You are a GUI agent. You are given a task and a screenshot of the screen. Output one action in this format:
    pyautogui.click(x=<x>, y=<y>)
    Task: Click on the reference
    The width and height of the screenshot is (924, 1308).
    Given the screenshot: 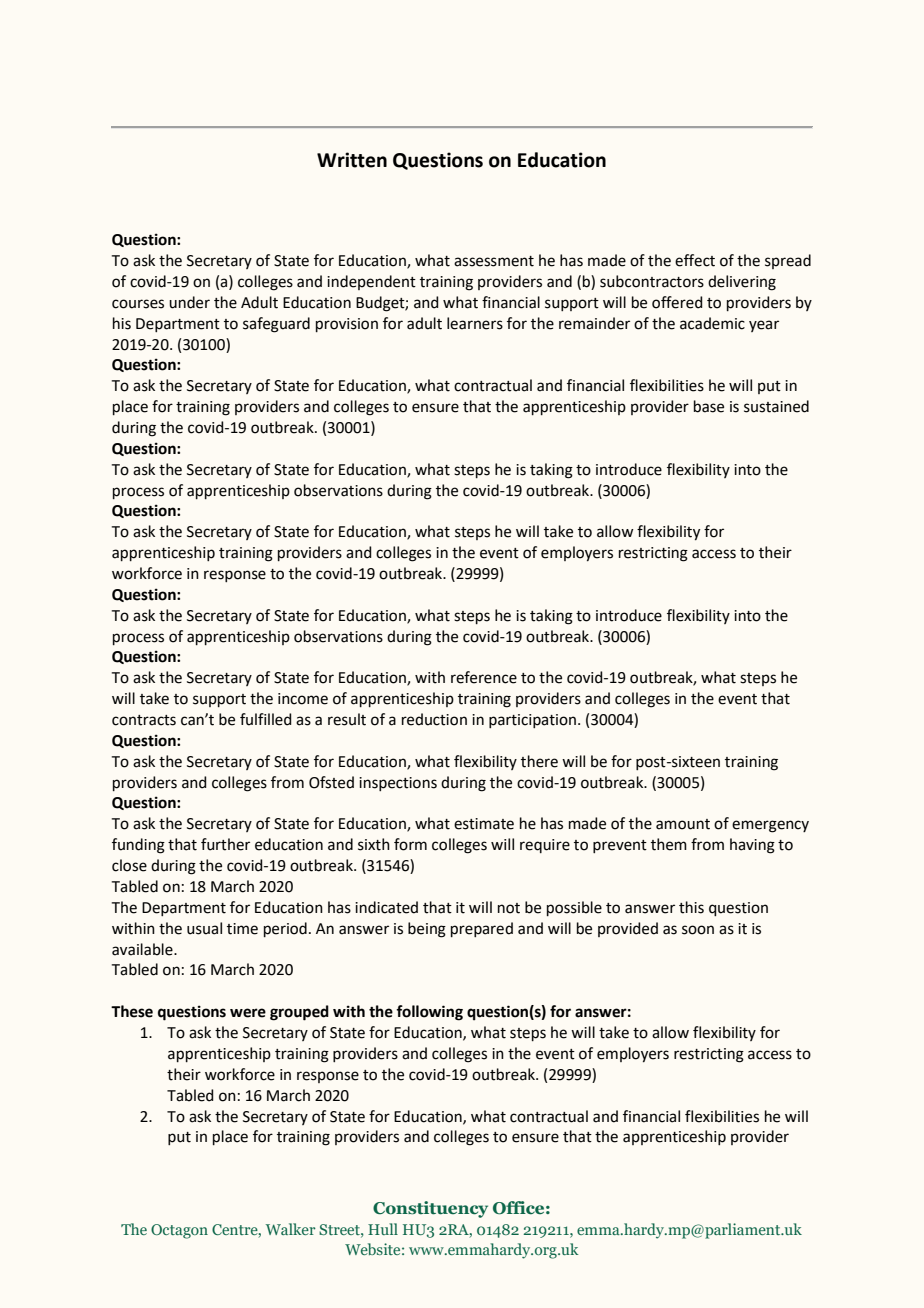 What is the action you would take?
    pyautogui.click(x=484, y=677)
